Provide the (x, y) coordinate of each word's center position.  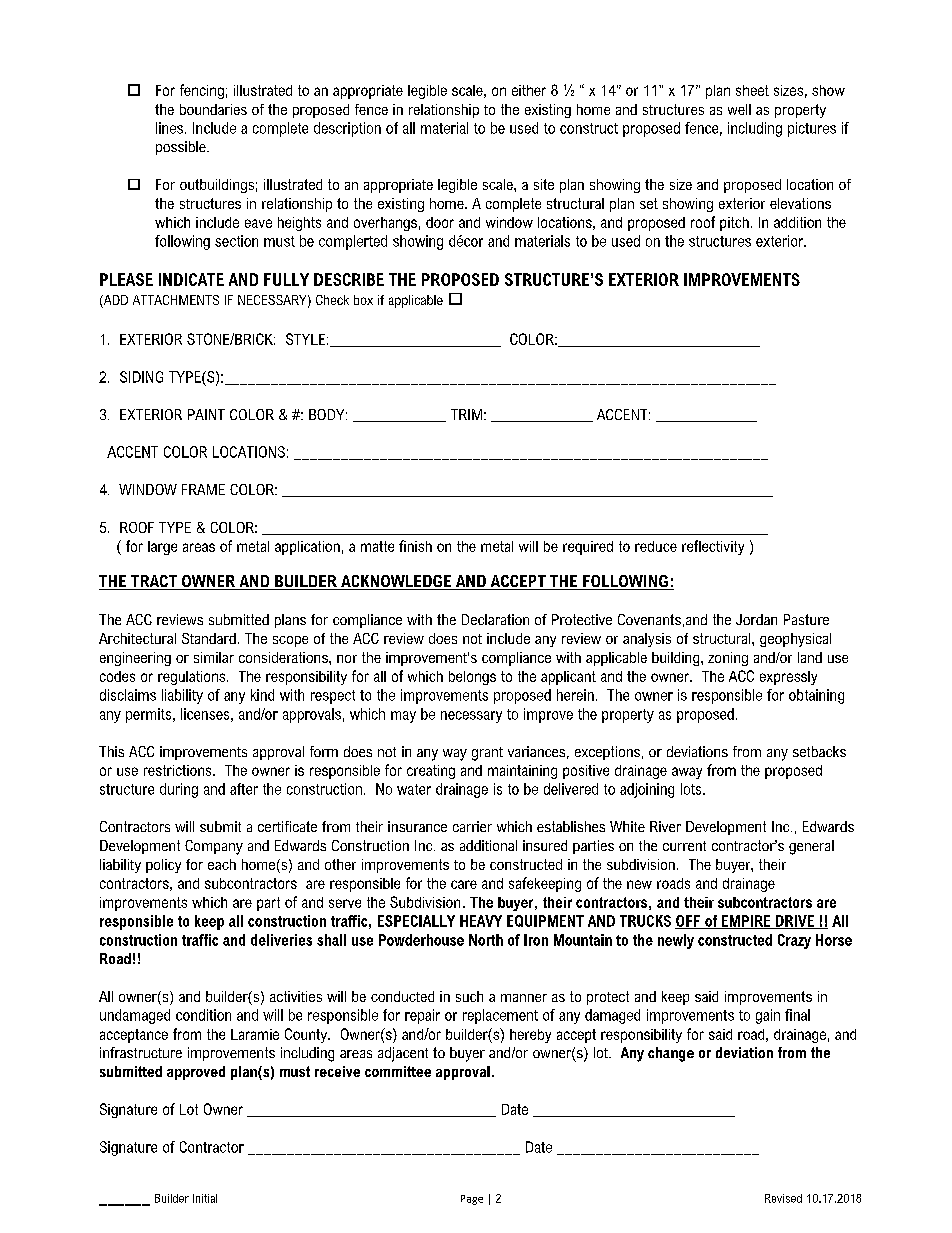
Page (472, 1200)
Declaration (495, 619)
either (529, 90)
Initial (205, 1198)
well (739, 109)
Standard (209, 638)
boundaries (213, 109)
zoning (728, 659)
